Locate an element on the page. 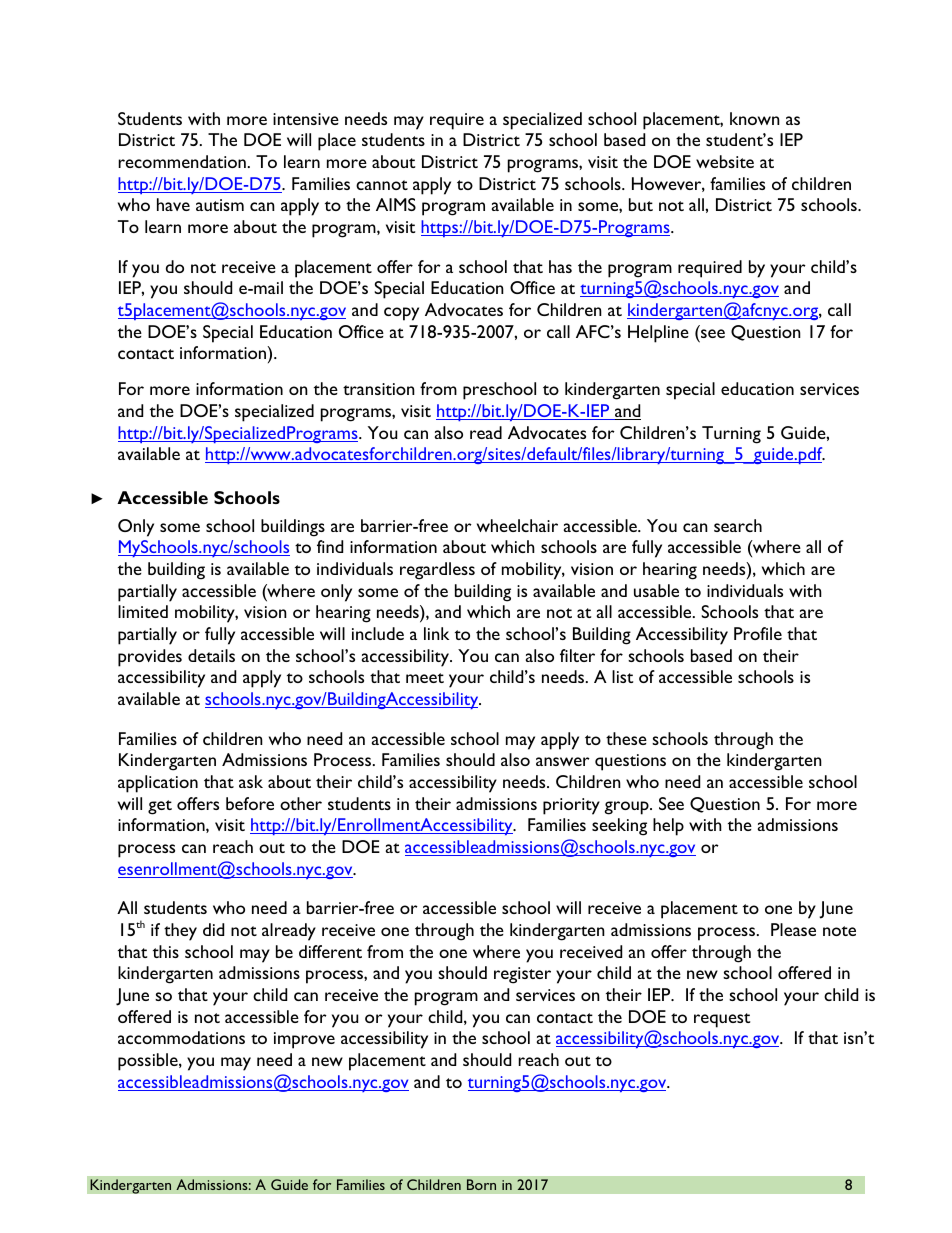  but is located at coordinates (641, 204).
